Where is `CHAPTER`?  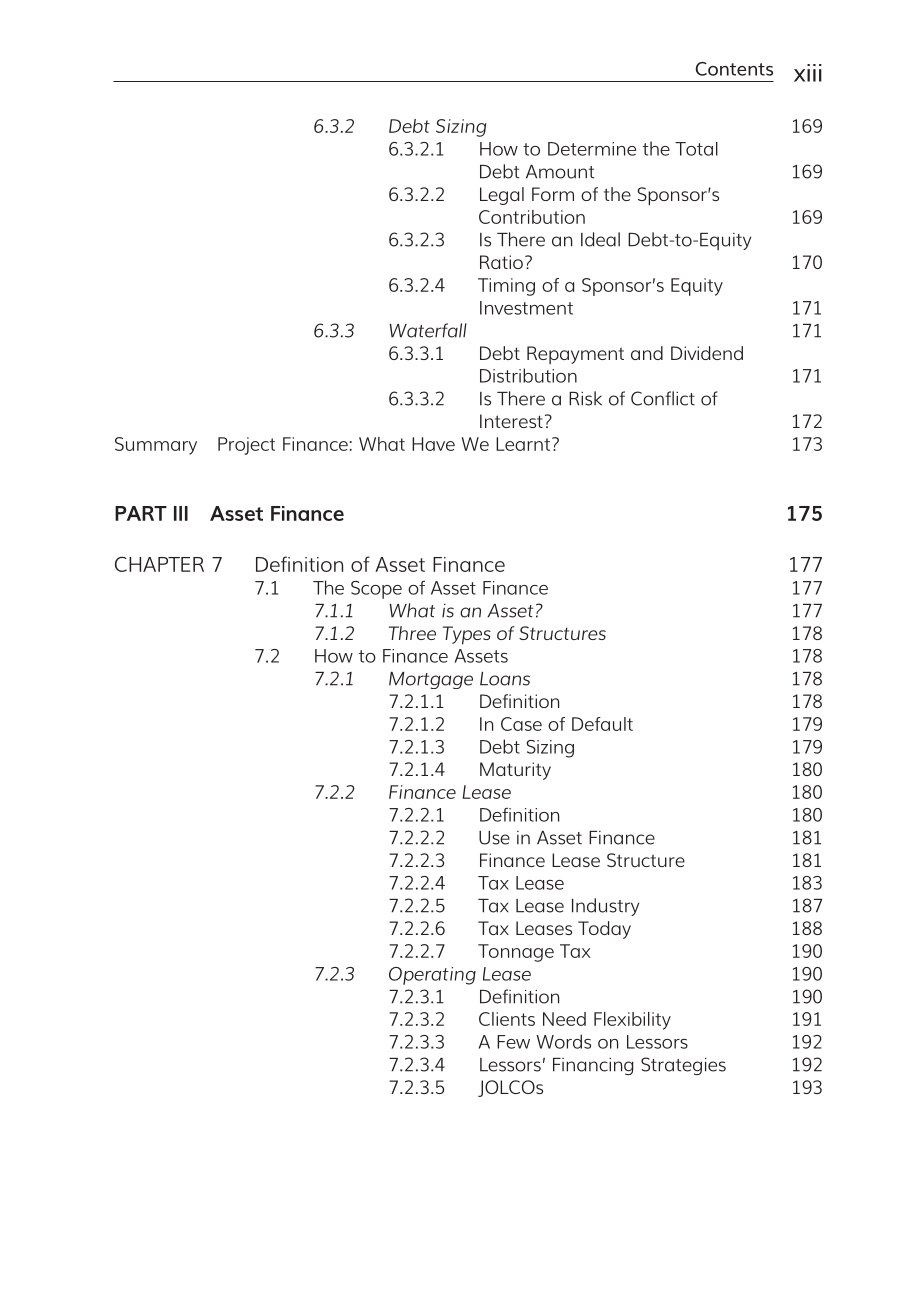 CHAPTER is located at coordinates (159, 564).
